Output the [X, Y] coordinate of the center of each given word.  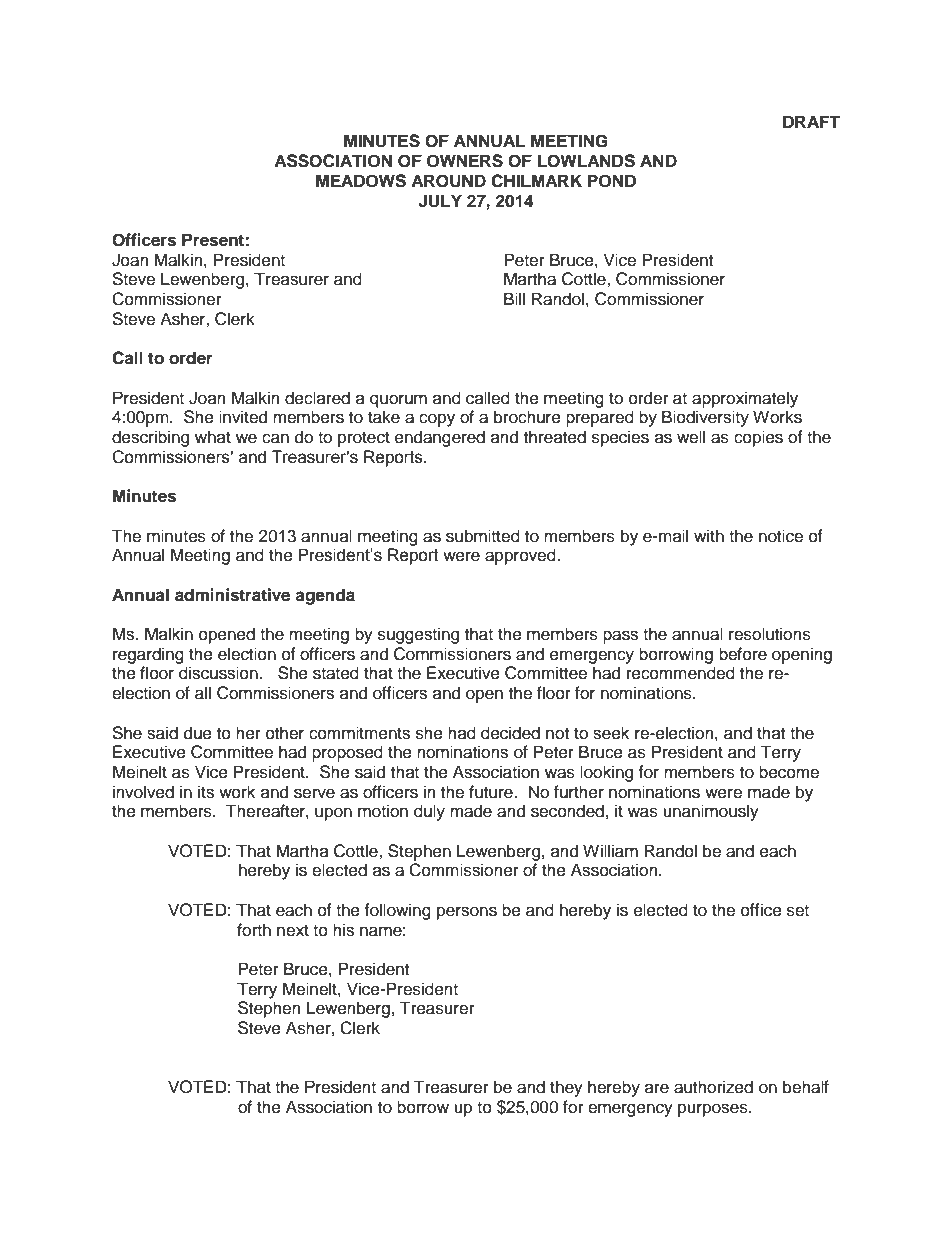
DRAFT [811, 121]
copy [437, 420]
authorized [713, 1087]
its [206, 792]
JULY [440, 201]
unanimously [711, 812]
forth [254, 930]
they [566, 1088]
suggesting [418, 635]
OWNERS [465, 161]
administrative [232, 595]
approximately [745, 399]
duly [429, 812]
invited [243, 417]
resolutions [770, 634]
